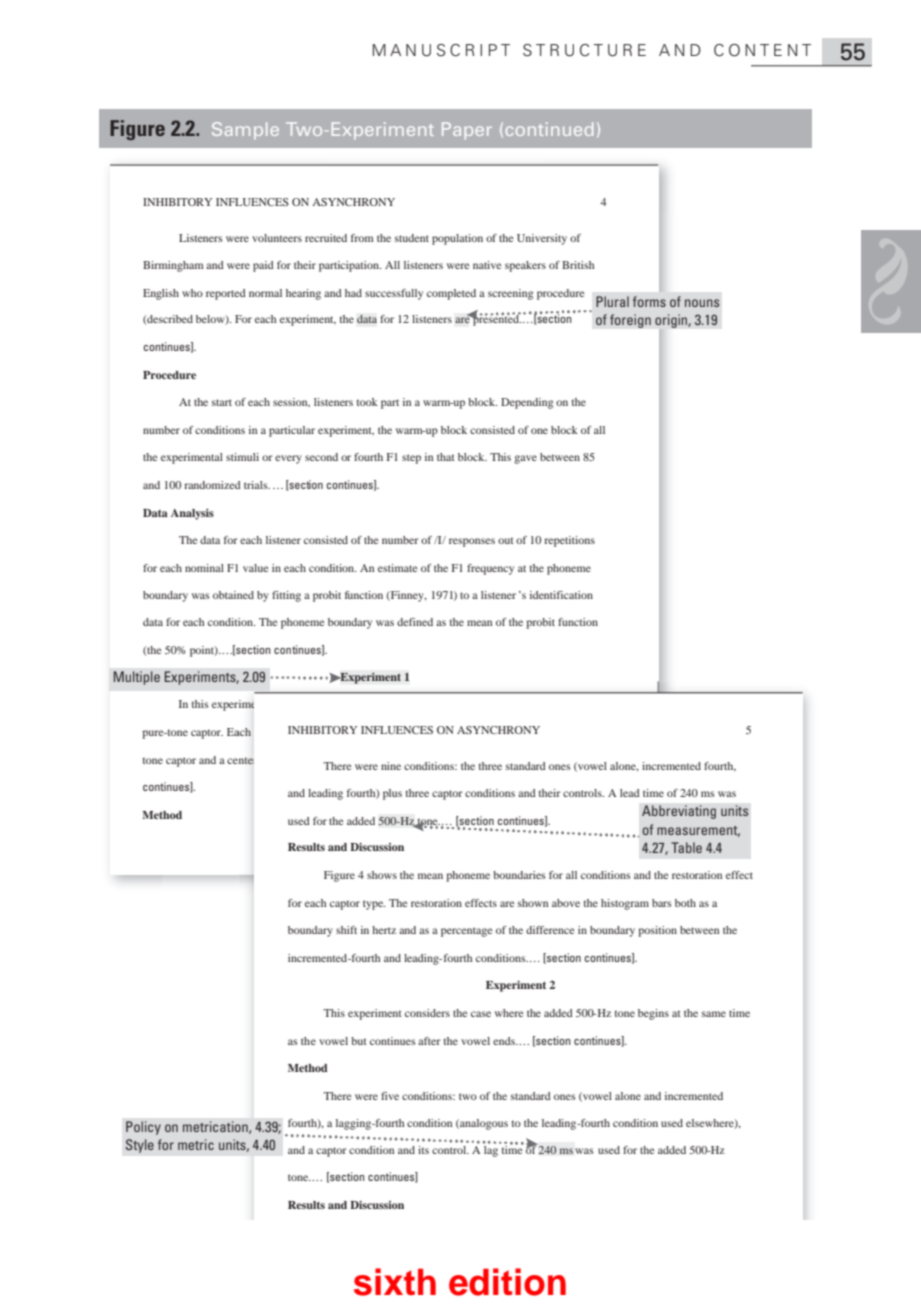 Image resolution: width=921 pixels, height=1316 pixels. What do you see at coordinates (561, 595) in the page?
I see `identification` at bounding box center [561, 595].
